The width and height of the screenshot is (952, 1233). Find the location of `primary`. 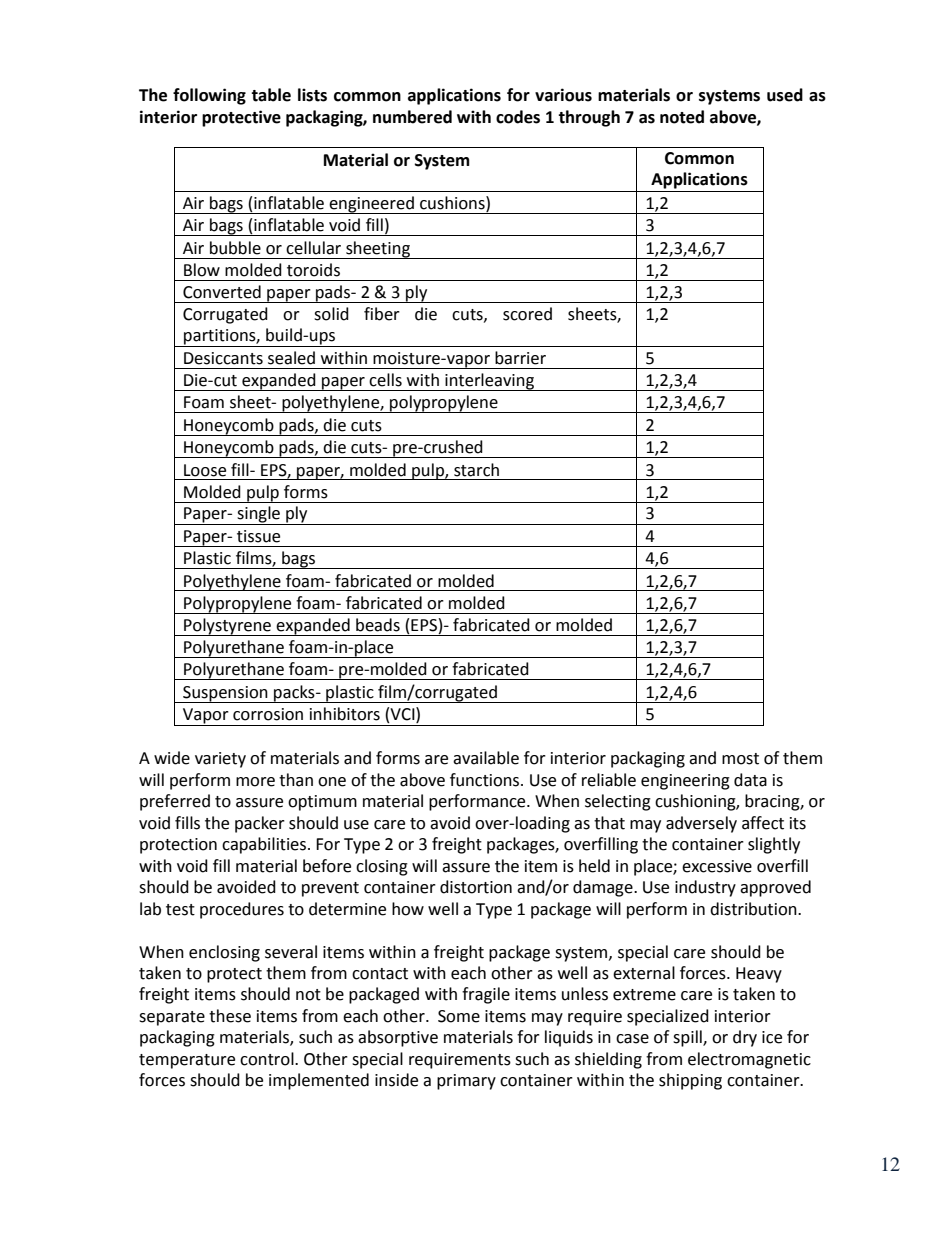

primary is located at coordinates (466, 1082).
